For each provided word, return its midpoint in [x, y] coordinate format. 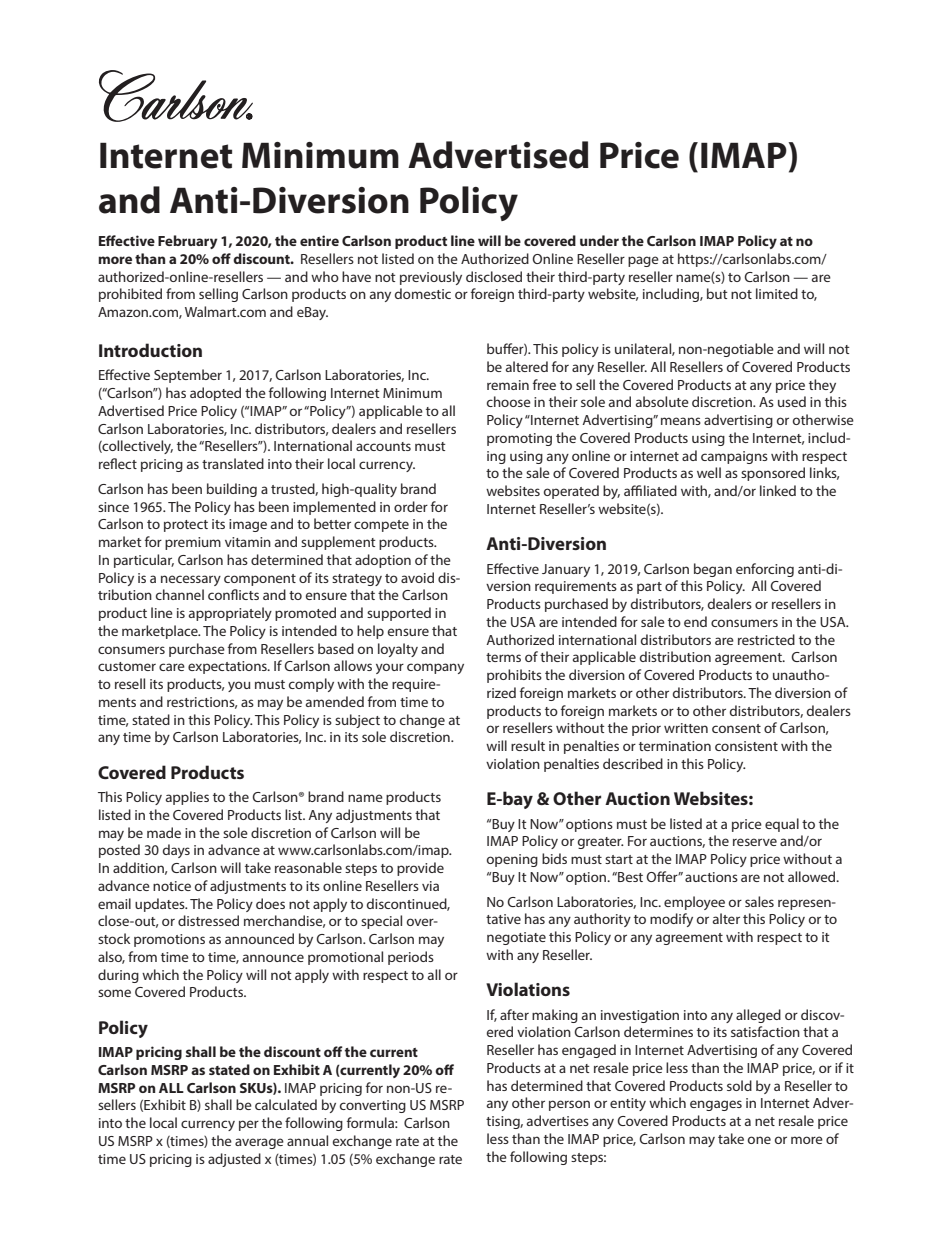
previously [431, 278]
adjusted [234, 1160]
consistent [746, 746]
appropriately [230, 614]
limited [777, 293]
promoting [519, 439]
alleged [758, 1016]
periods [411, 958]
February [188, 242]
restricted [766, 639]
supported [399, 614]
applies [187, 798]
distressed [208, 920]
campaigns [734, 457]
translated [233, 463]
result [528, 745]
